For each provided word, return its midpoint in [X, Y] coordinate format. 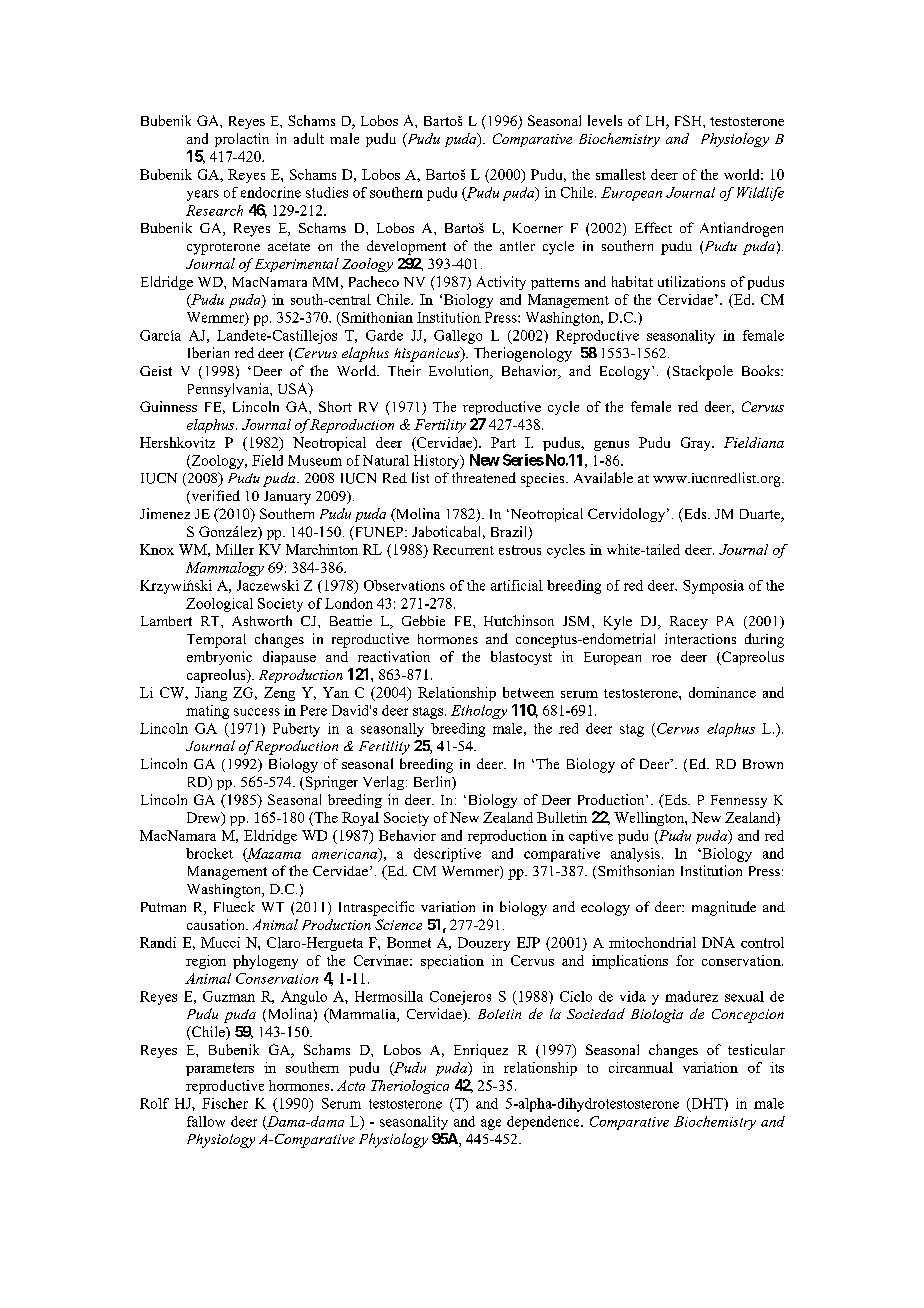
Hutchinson [519, 620]
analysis [635, 855]
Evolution [460, 372]
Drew [205, 818]
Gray [697, 444]
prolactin [242, 140]
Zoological [219, 605]
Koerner [538, 228]
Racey [689, 623]
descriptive [447, 855]
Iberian [208, 352]
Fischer [225, 1103]
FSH [689, 120]
